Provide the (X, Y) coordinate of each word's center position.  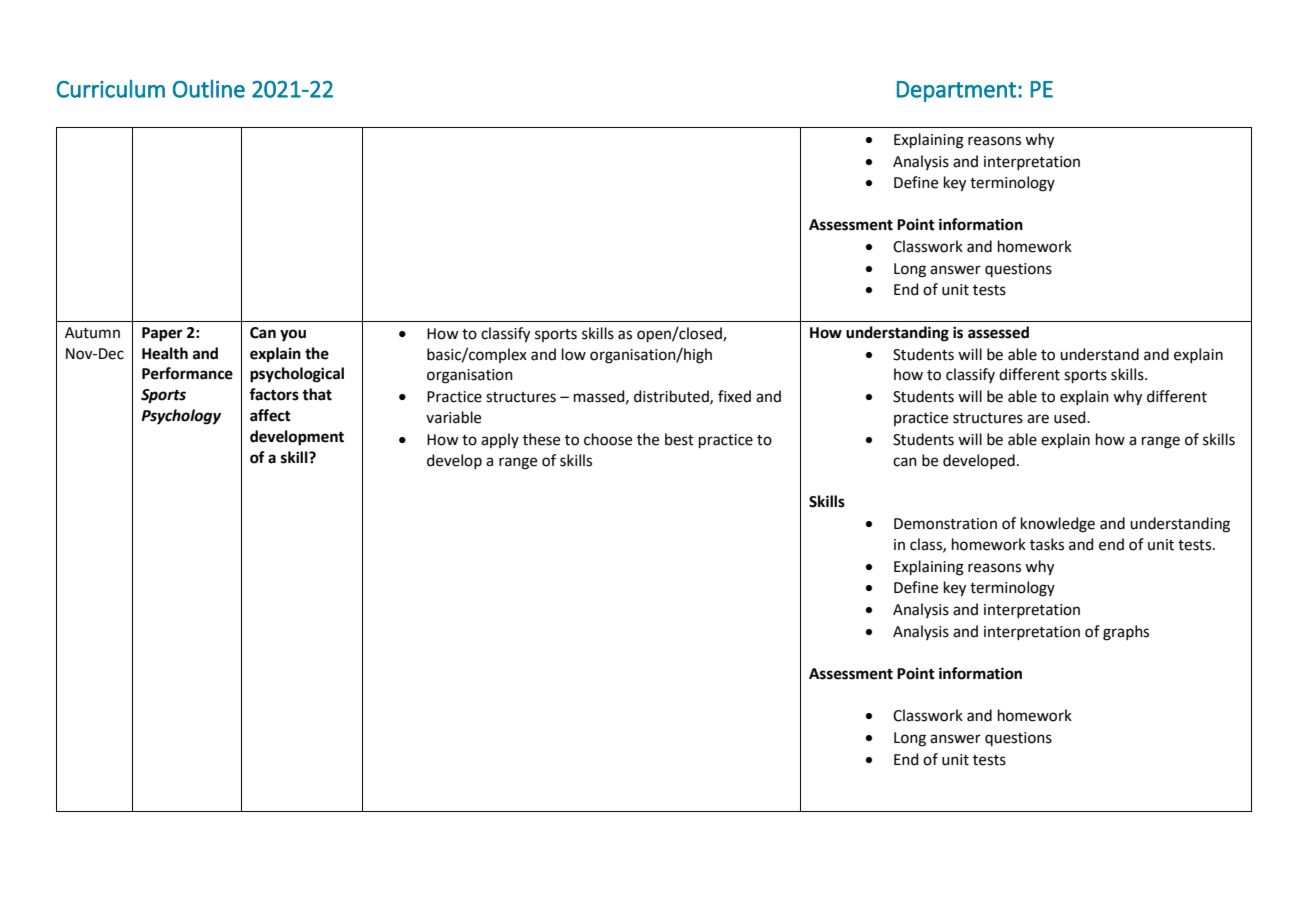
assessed (998, 332)
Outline (209, 89)
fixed (734, 396)
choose (608, 439)
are (1038, 419)
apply (500, 440)
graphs (1126, 633)
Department (956, 91)
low (574, 354)
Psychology (181, 417)
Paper (162, 334)
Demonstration (945, 524)
